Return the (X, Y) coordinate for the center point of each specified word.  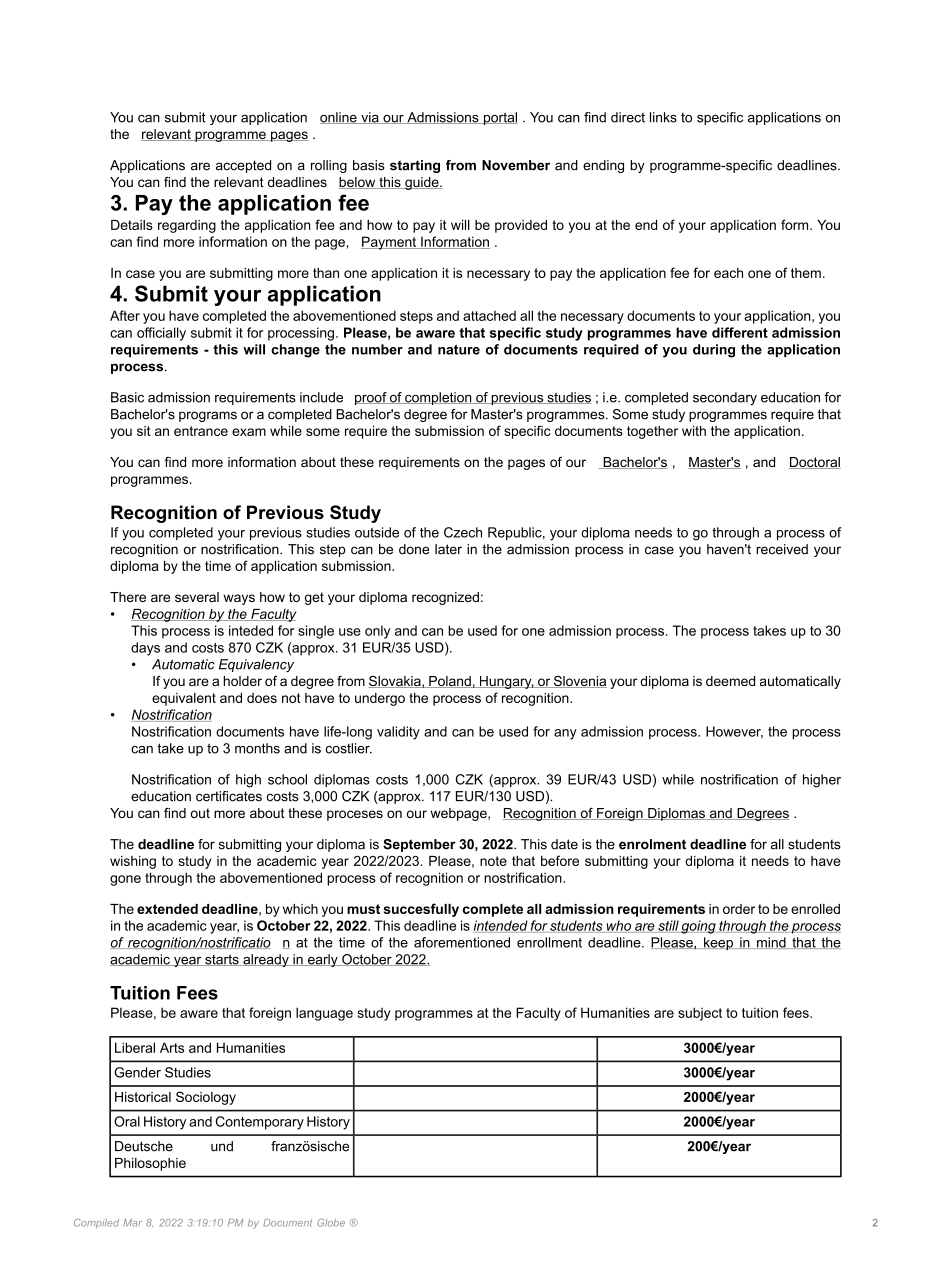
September (419, 845)
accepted (243, 166)
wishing (133, 862)
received (782, 549)
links (663, 117)
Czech (463, 532)
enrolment (652, 844)
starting (415, 166)
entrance (201, 431)
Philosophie (150, 1164)
